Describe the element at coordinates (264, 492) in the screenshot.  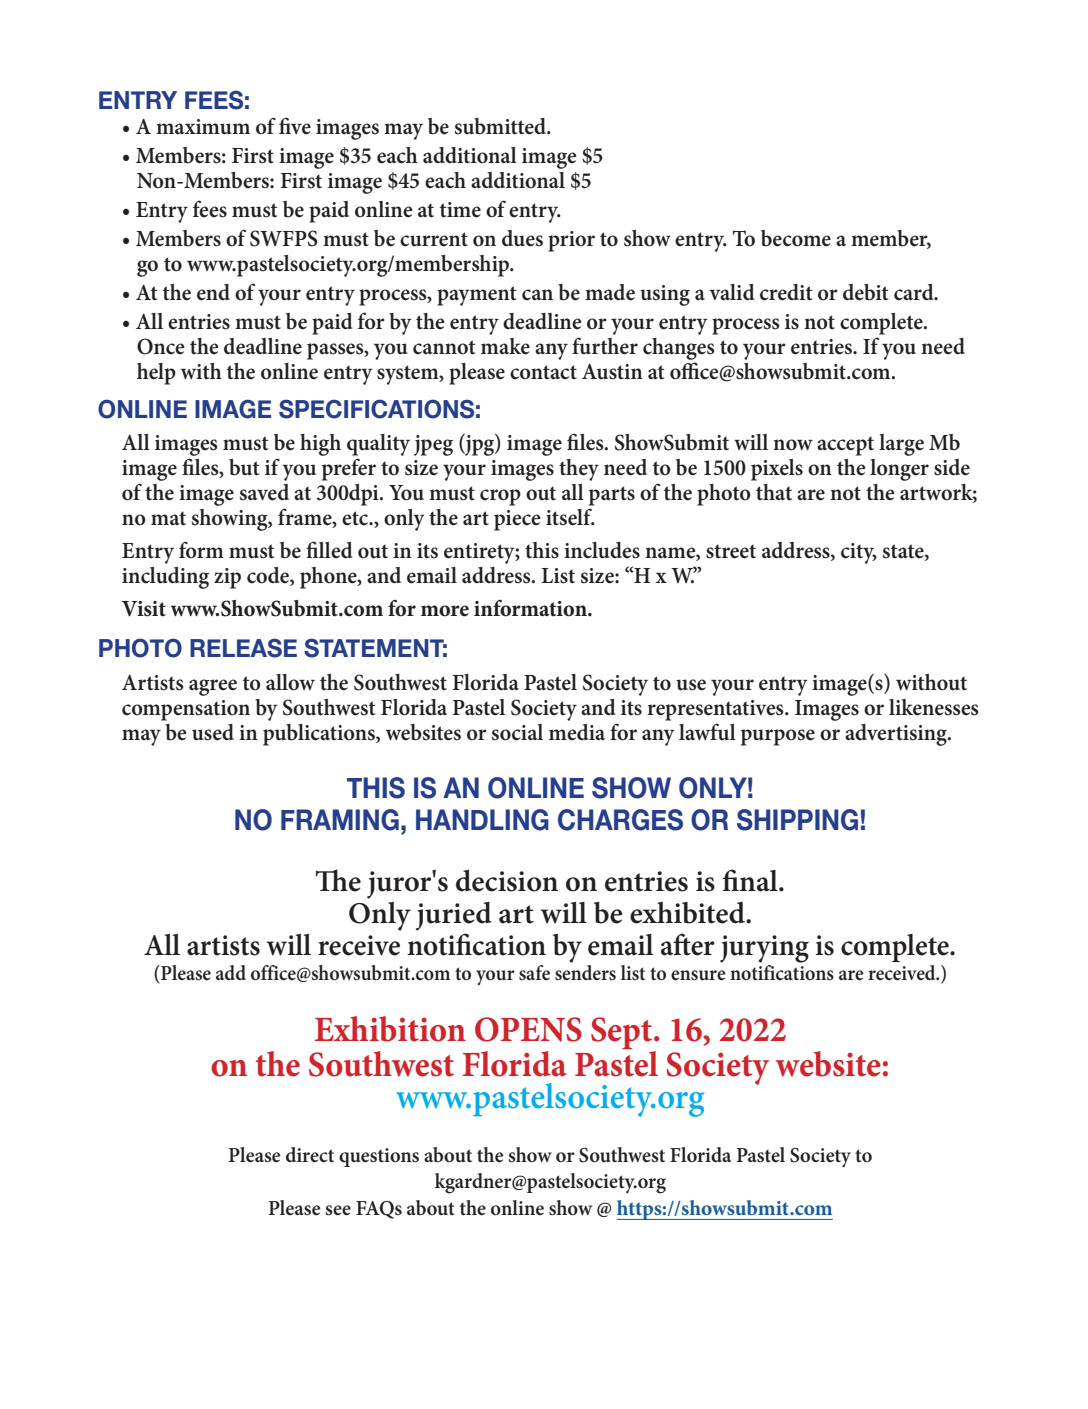
I see `saved` at that location.
